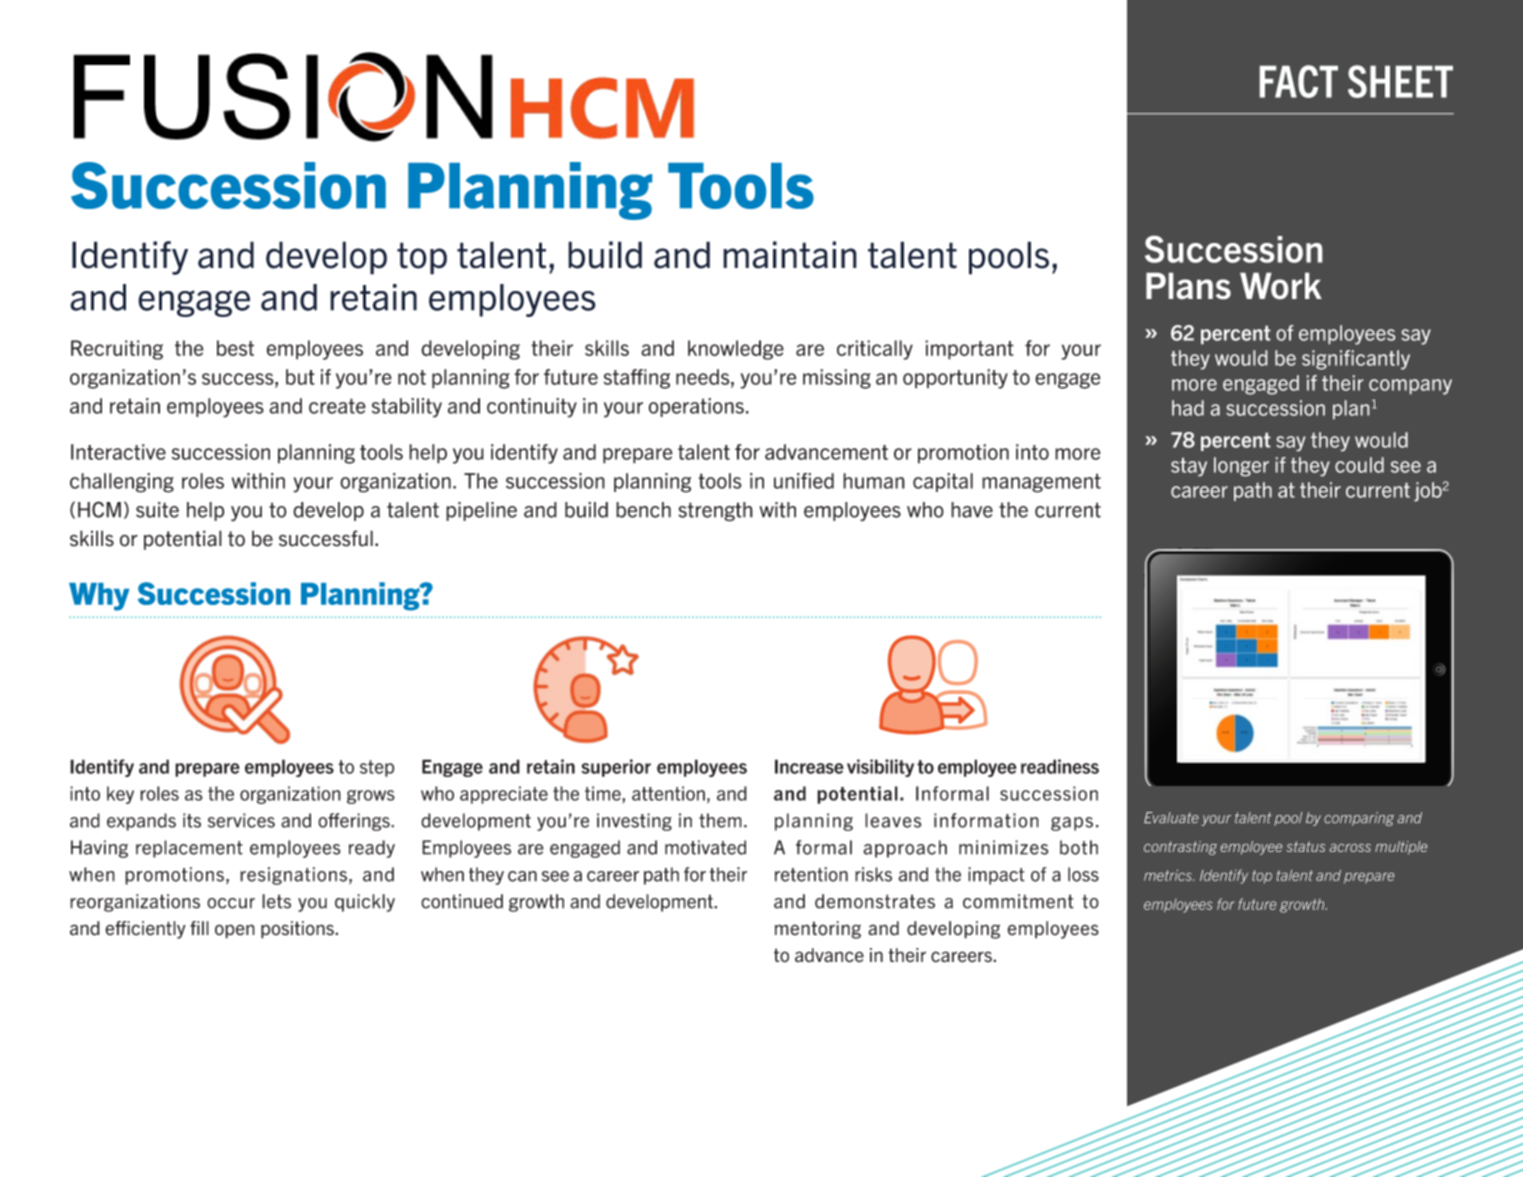 The width and height of the page is (1523, 1177). What do you see at coordinates (715, 512) in the page?
I see `strength` at bounding box center [715, 512].
